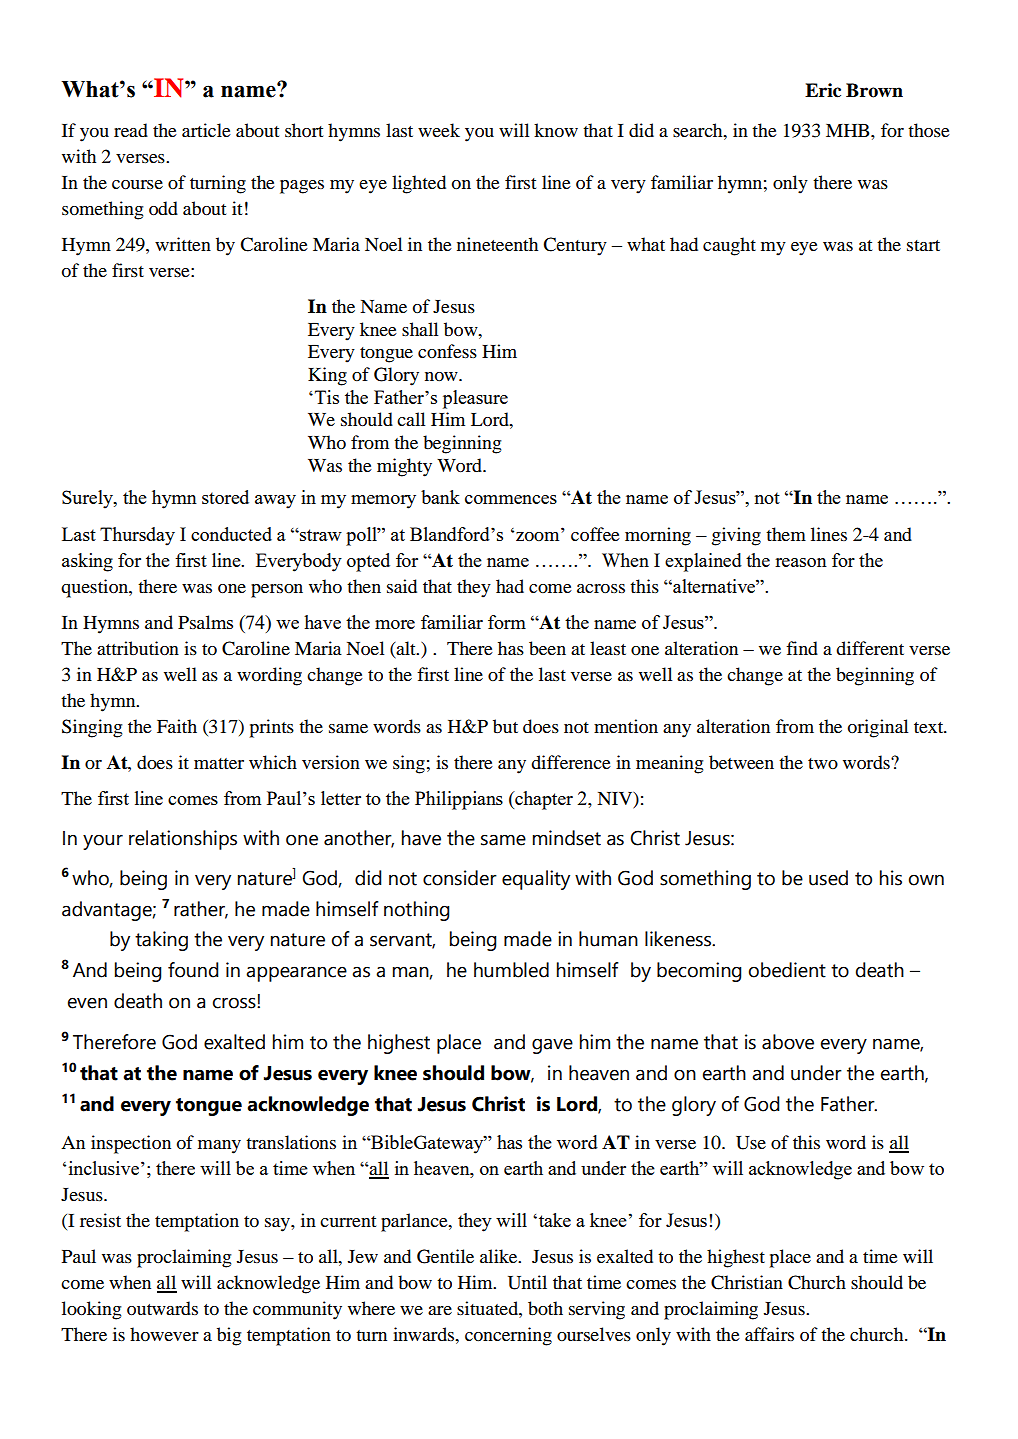  What do you see at coordinates (511, 499) in the screenshot?
I see `commences` at bounding box center [511, 499].
